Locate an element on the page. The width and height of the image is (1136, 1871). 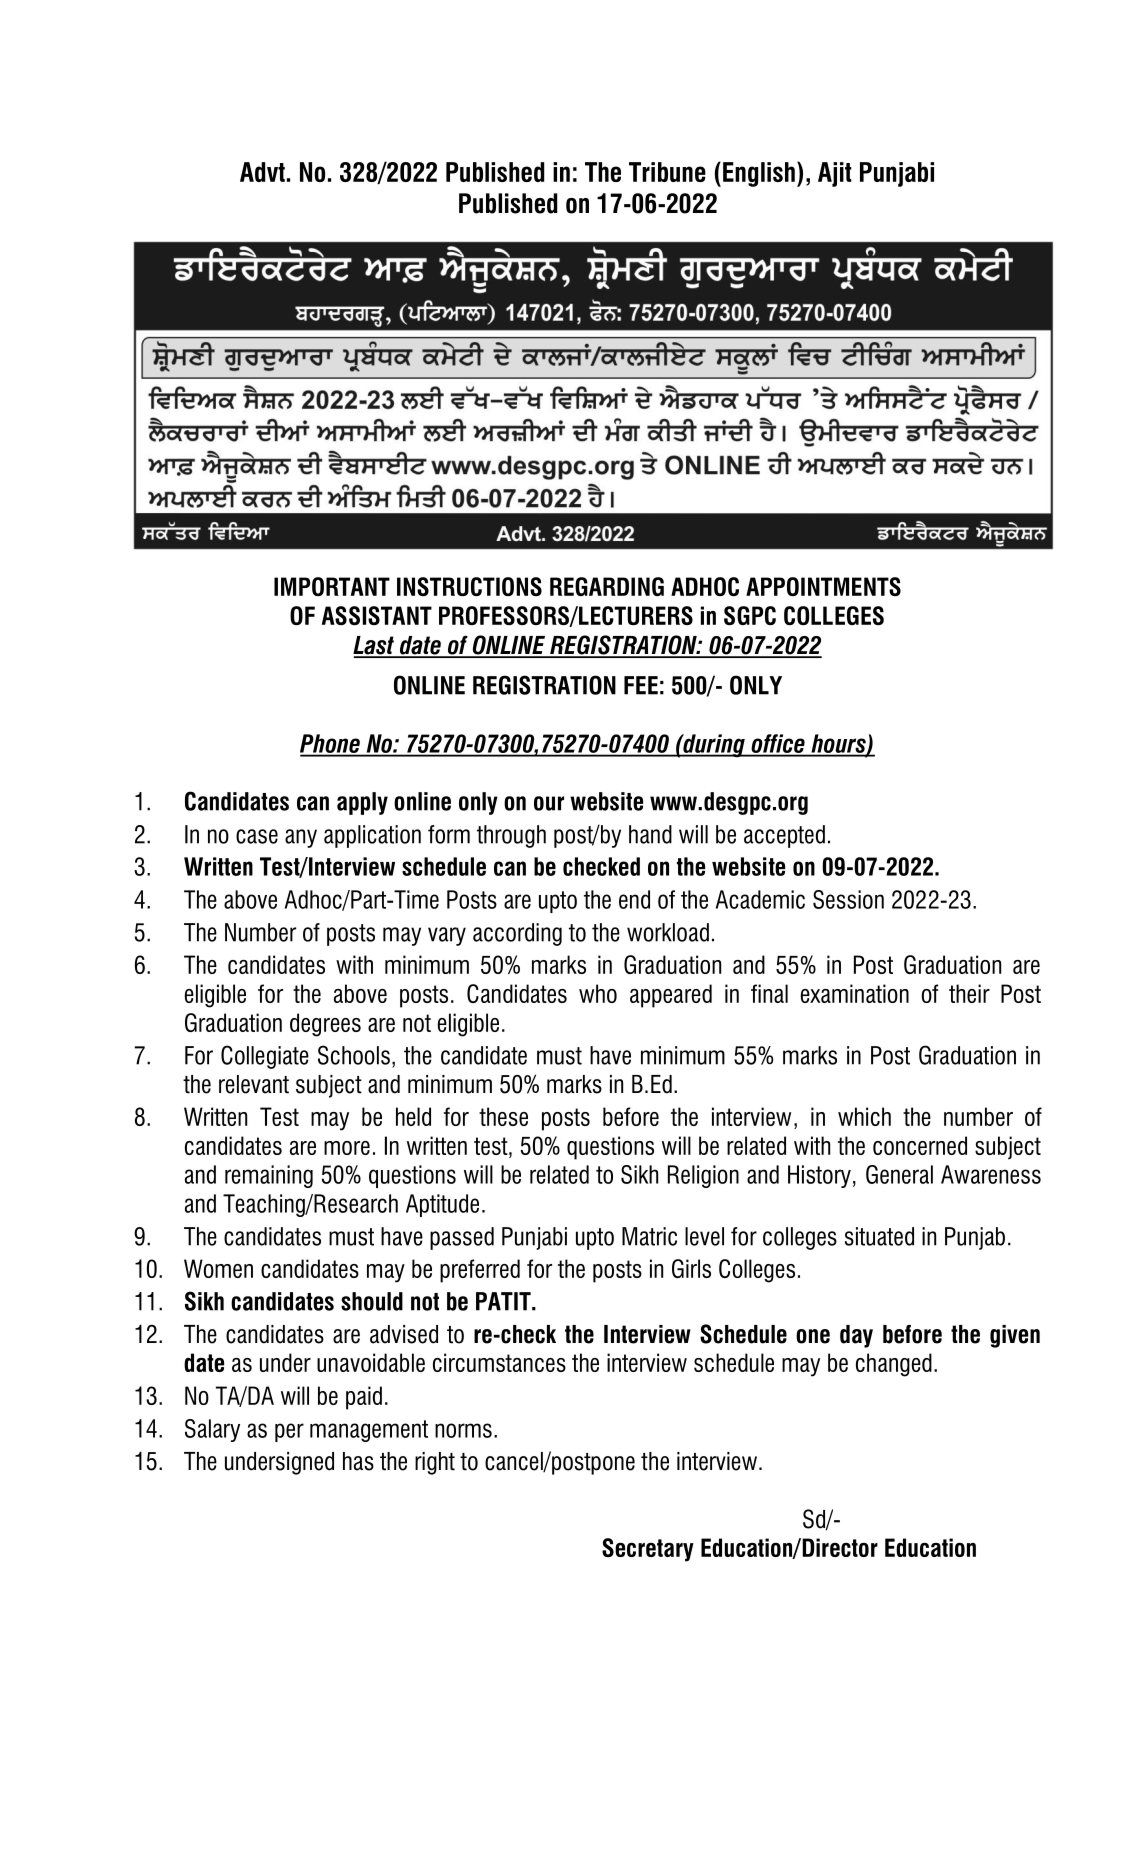
per is located at coordinates (289, 1432).
